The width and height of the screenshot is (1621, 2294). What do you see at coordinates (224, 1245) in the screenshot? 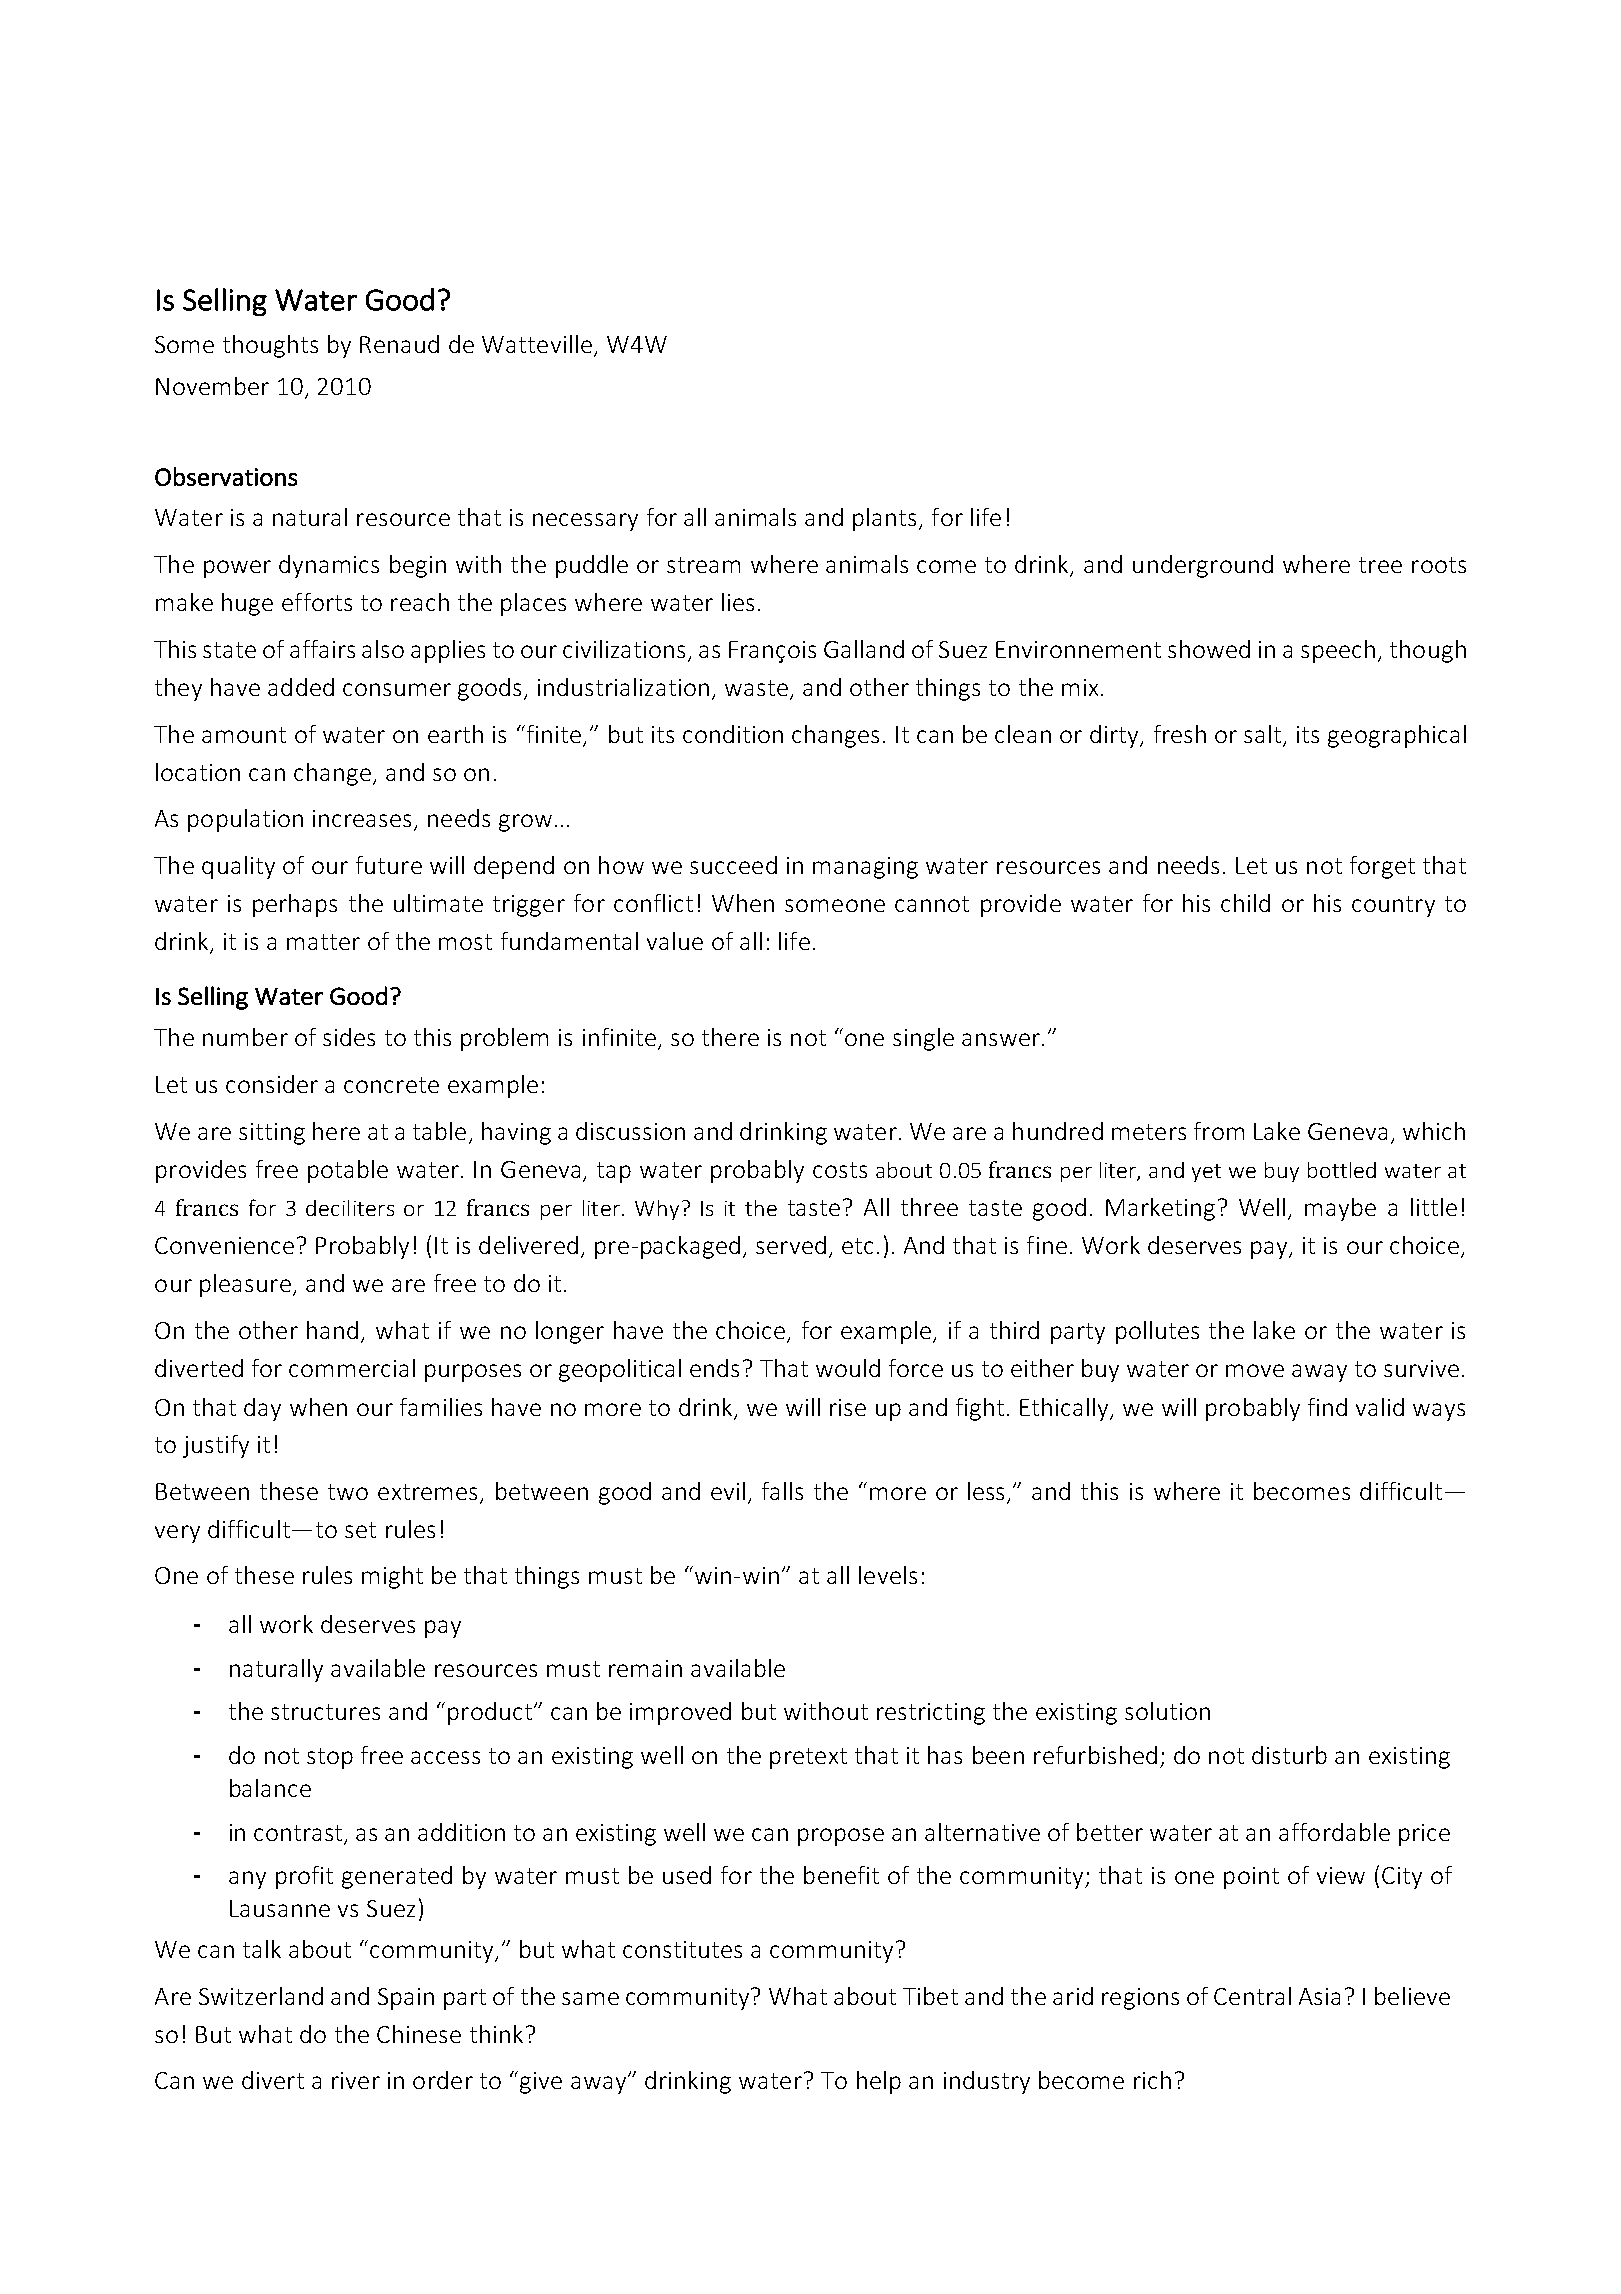
I see `Convenience` at bounding box center [224, 1245].
